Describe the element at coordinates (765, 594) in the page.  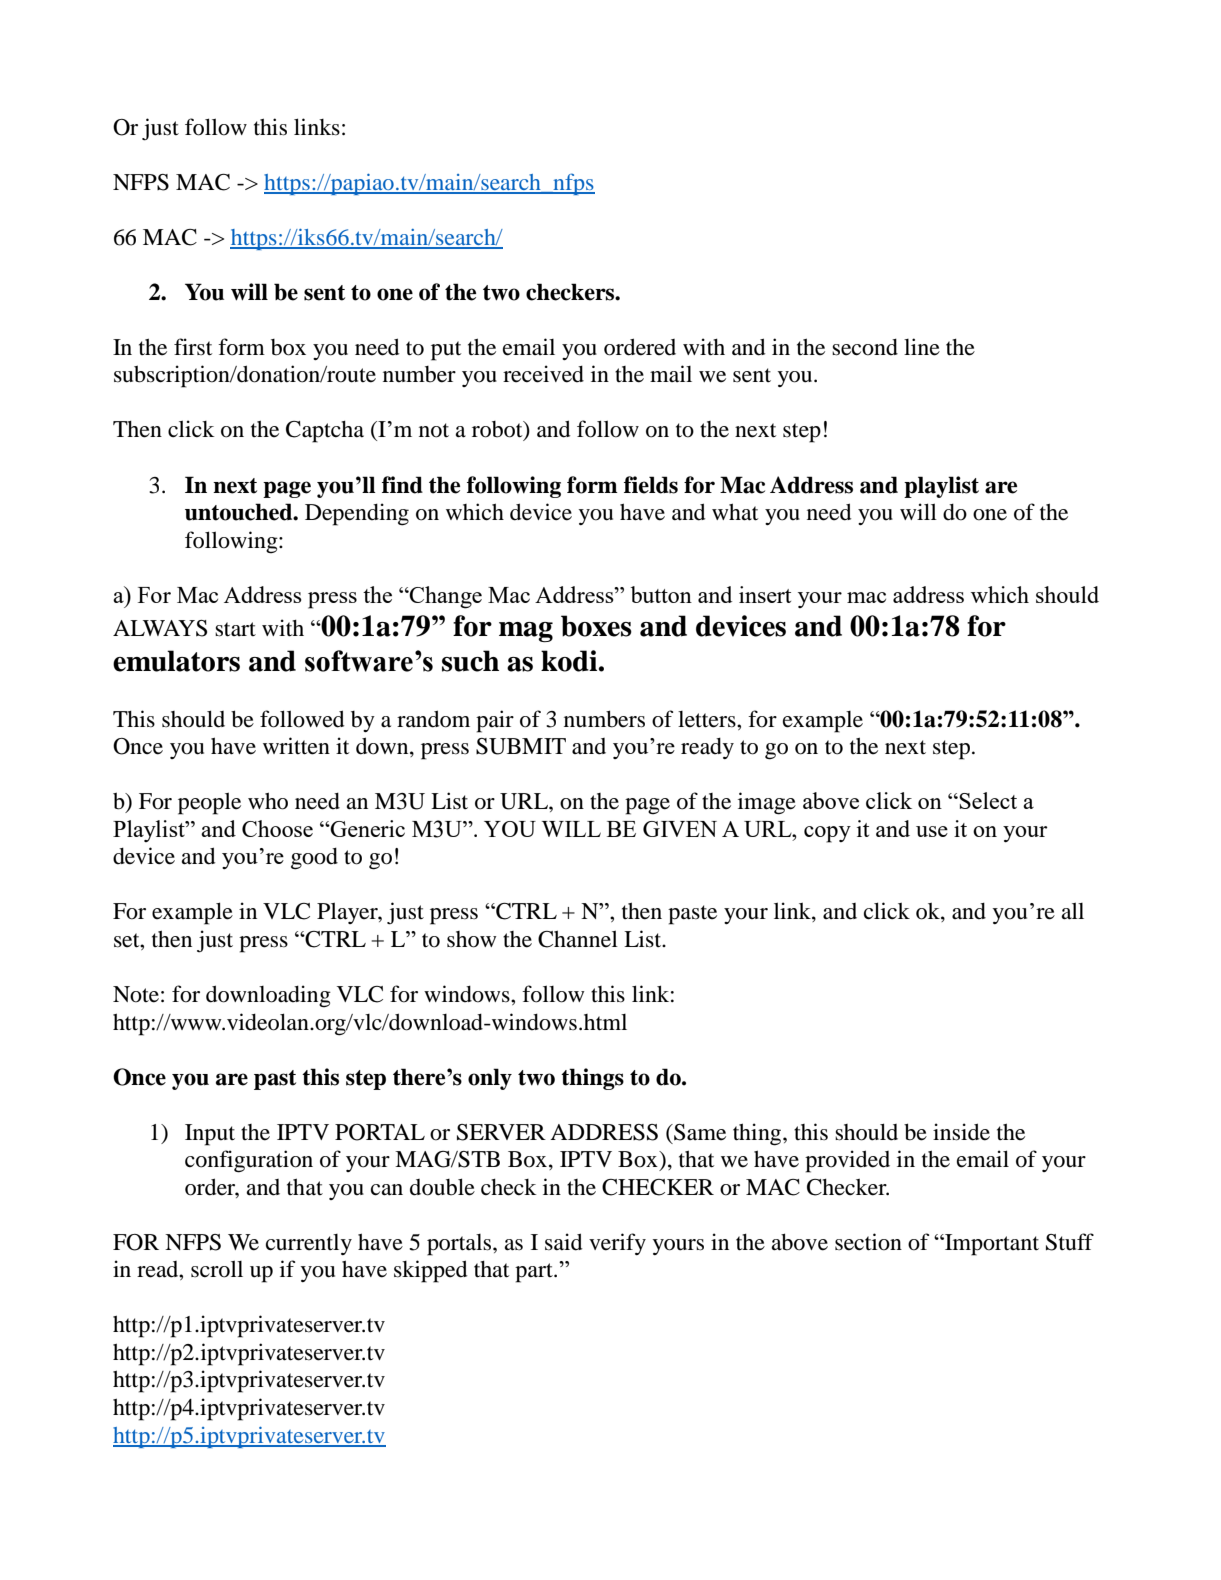
I see `insert` at that location.
